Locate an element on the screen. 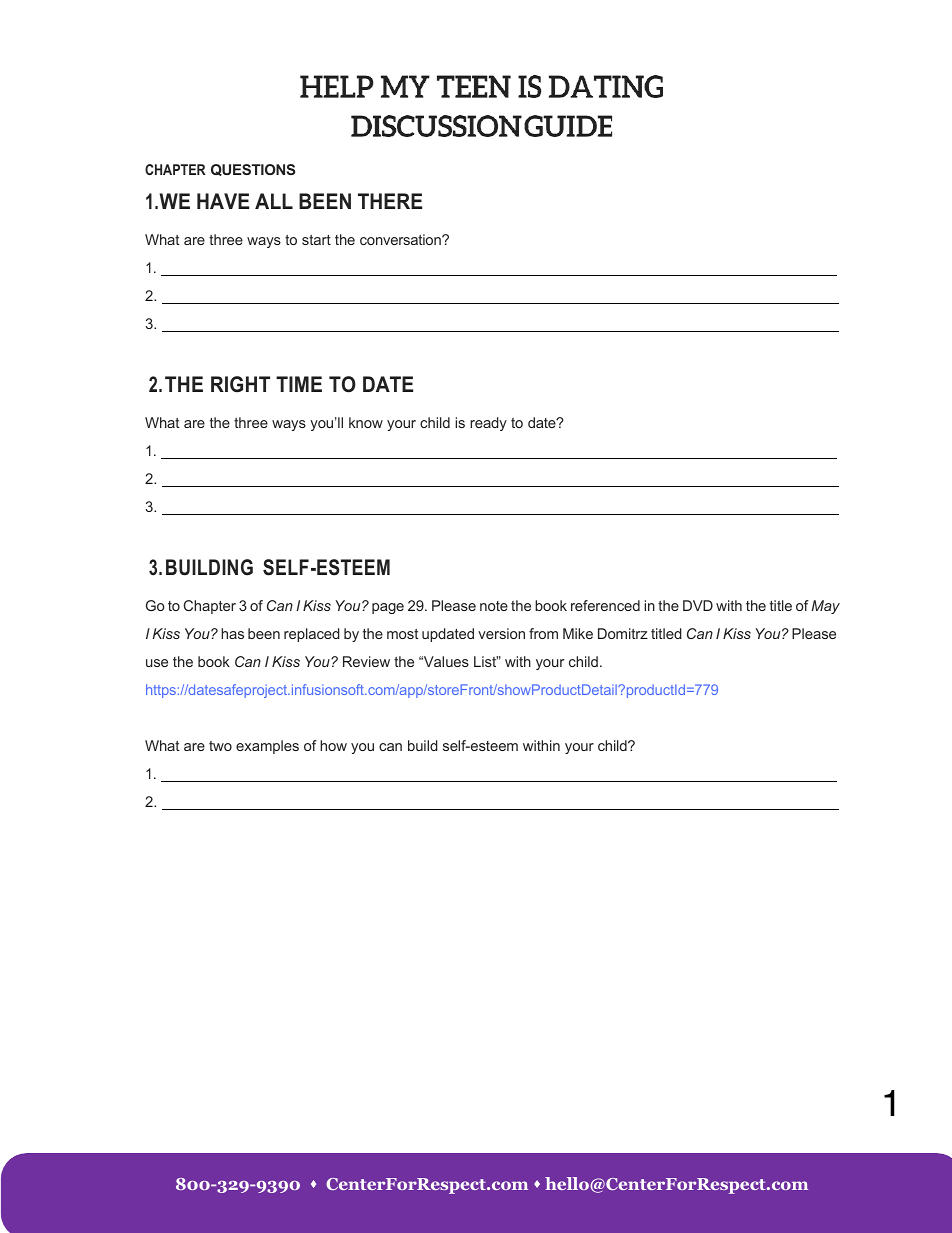  TIME is located at coordinates (299, 384).
